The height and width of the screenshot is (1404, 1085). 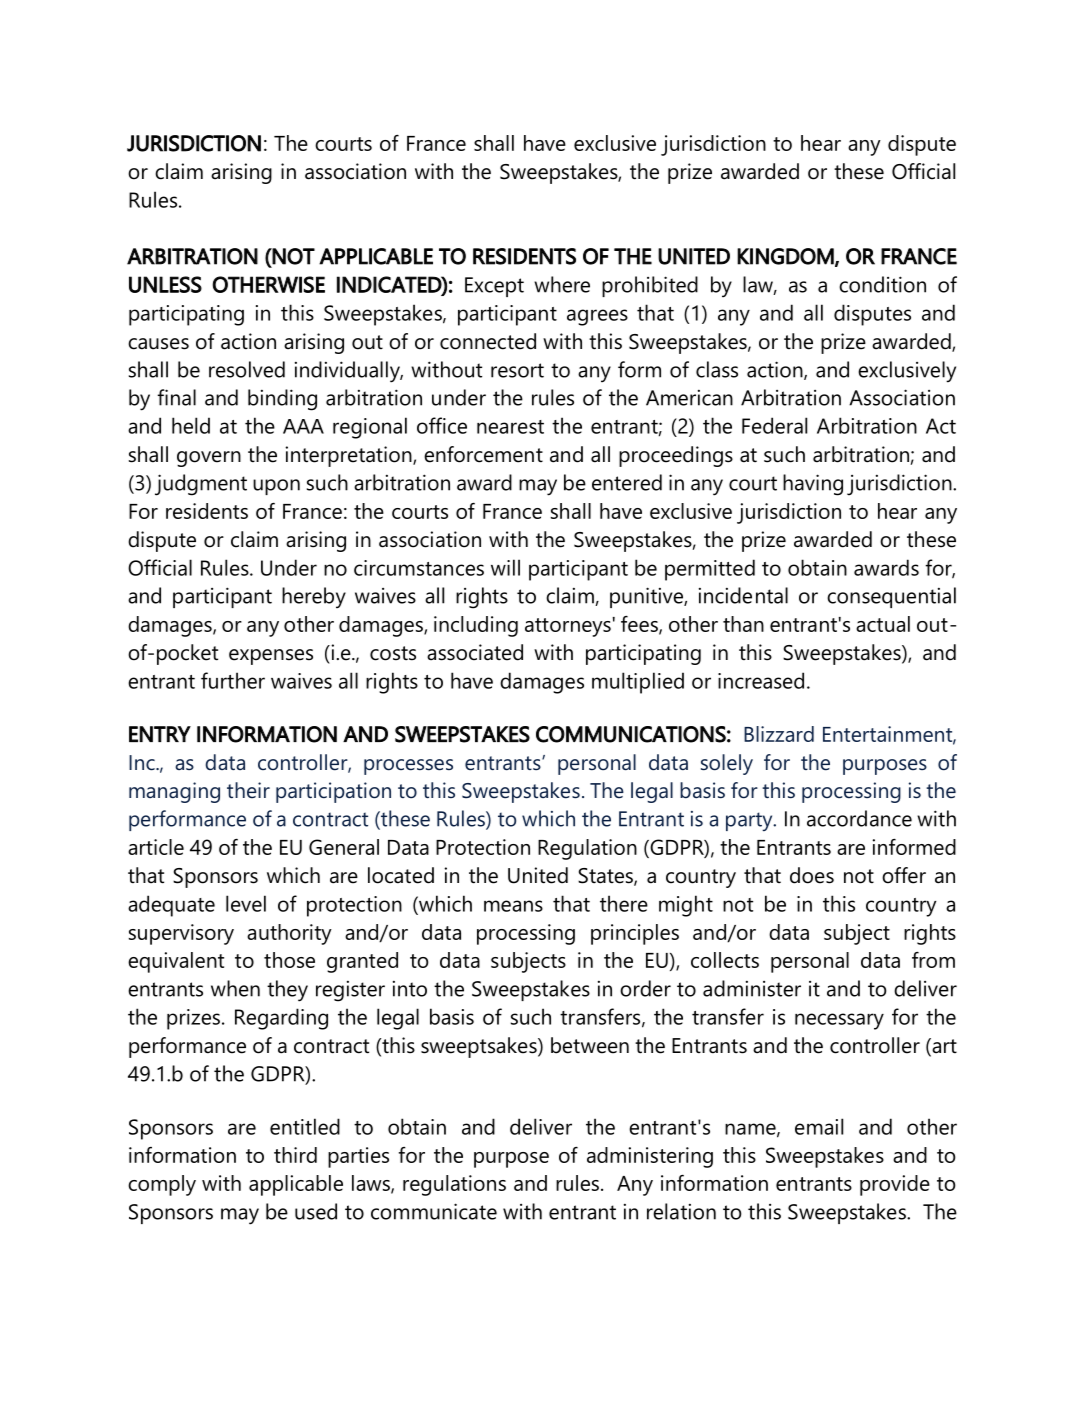 I want to click on communicate, so click(x=434, y=1211).
